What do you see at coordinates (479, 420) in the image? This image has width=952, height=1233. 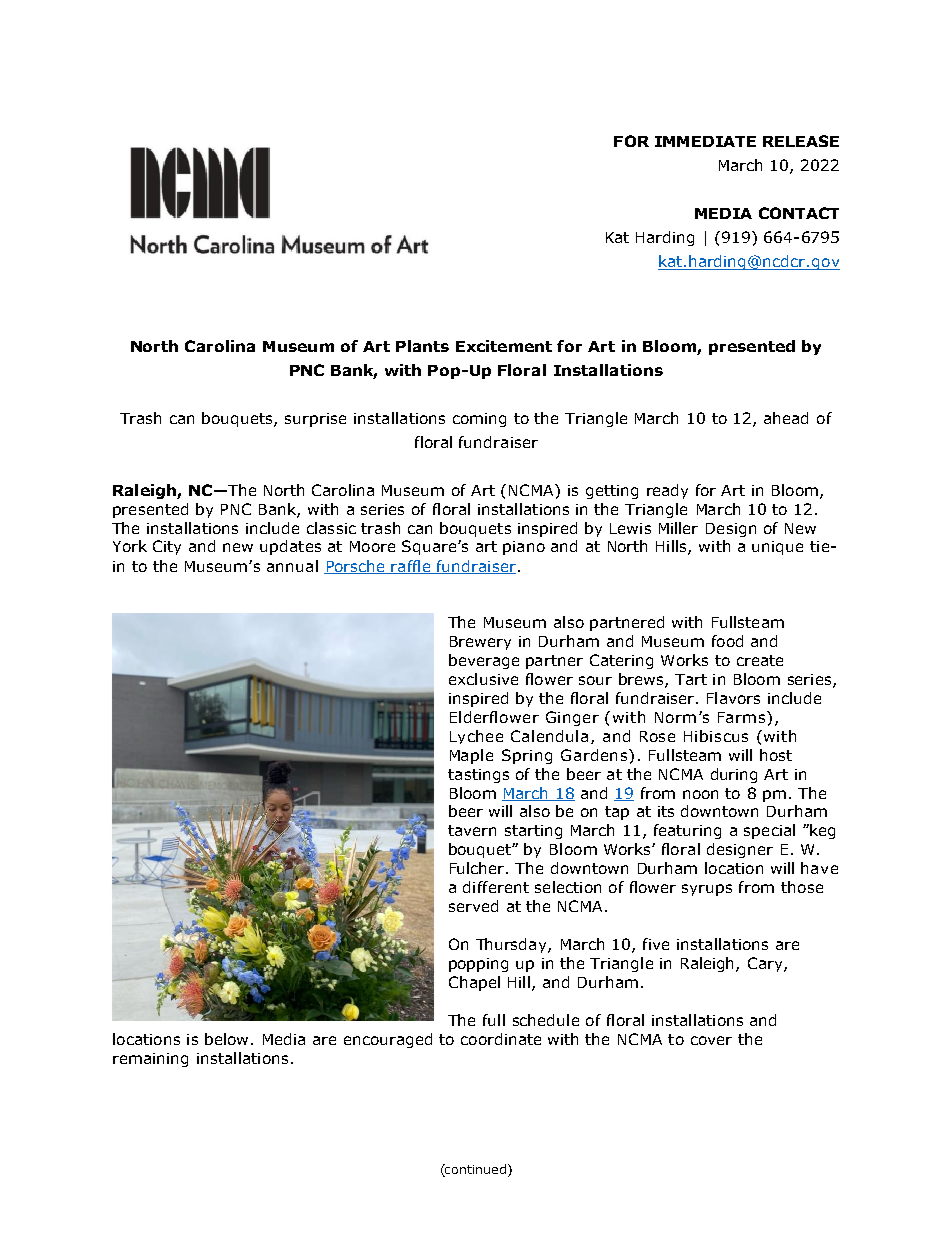 I see `coming` at bounding box center [479, 420].
